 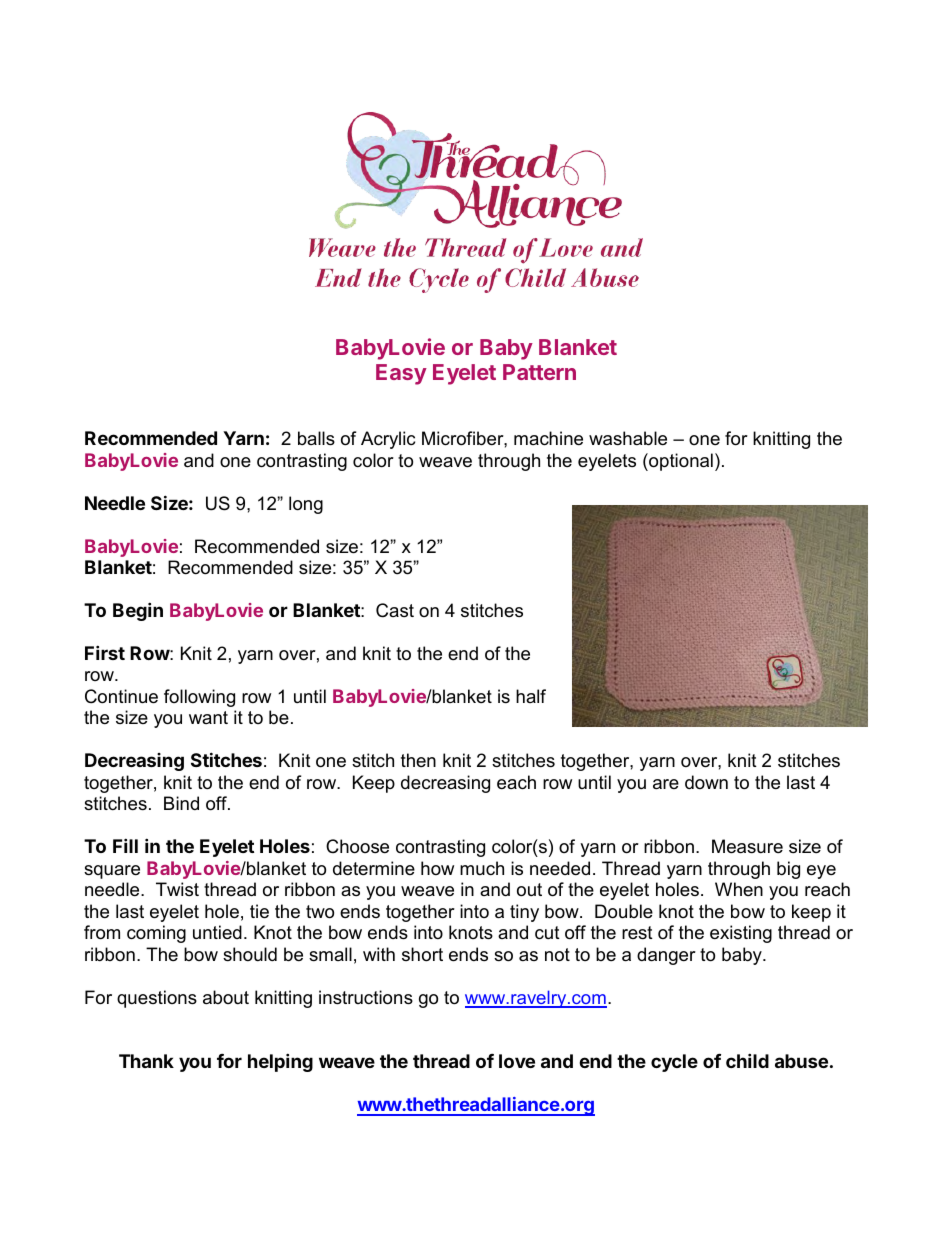 I want to click on Begin, so click(x=138, y=611).
